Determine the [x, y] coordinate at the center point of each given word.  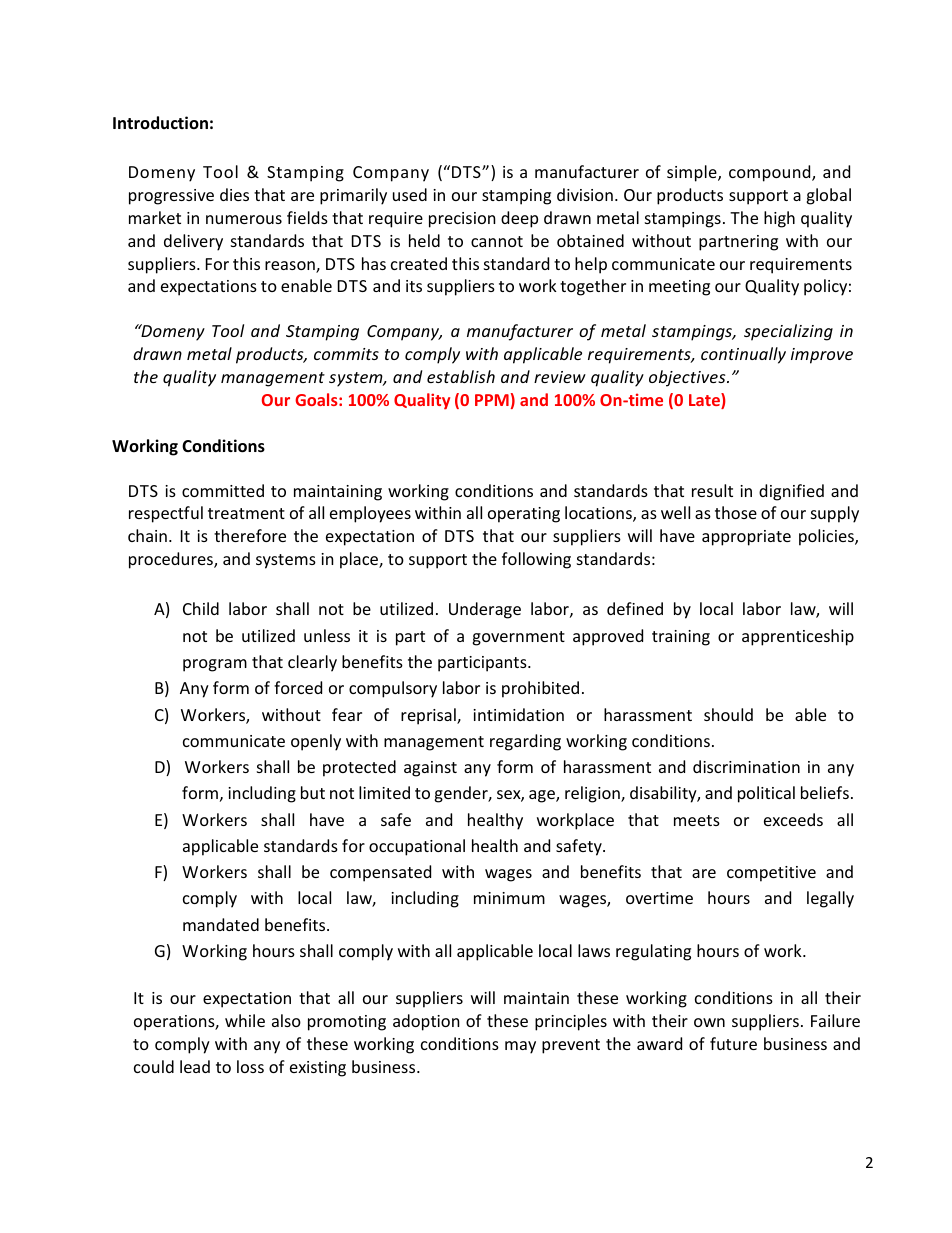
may [520, 1047]
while [245, 1020]
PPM [492, 400]
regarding [525, 742]
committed [223, 490]
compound [771, 173]
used [410, 194]
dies [234, 194]
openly [316, 742]
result [712, 490]
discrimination [746, 766]
